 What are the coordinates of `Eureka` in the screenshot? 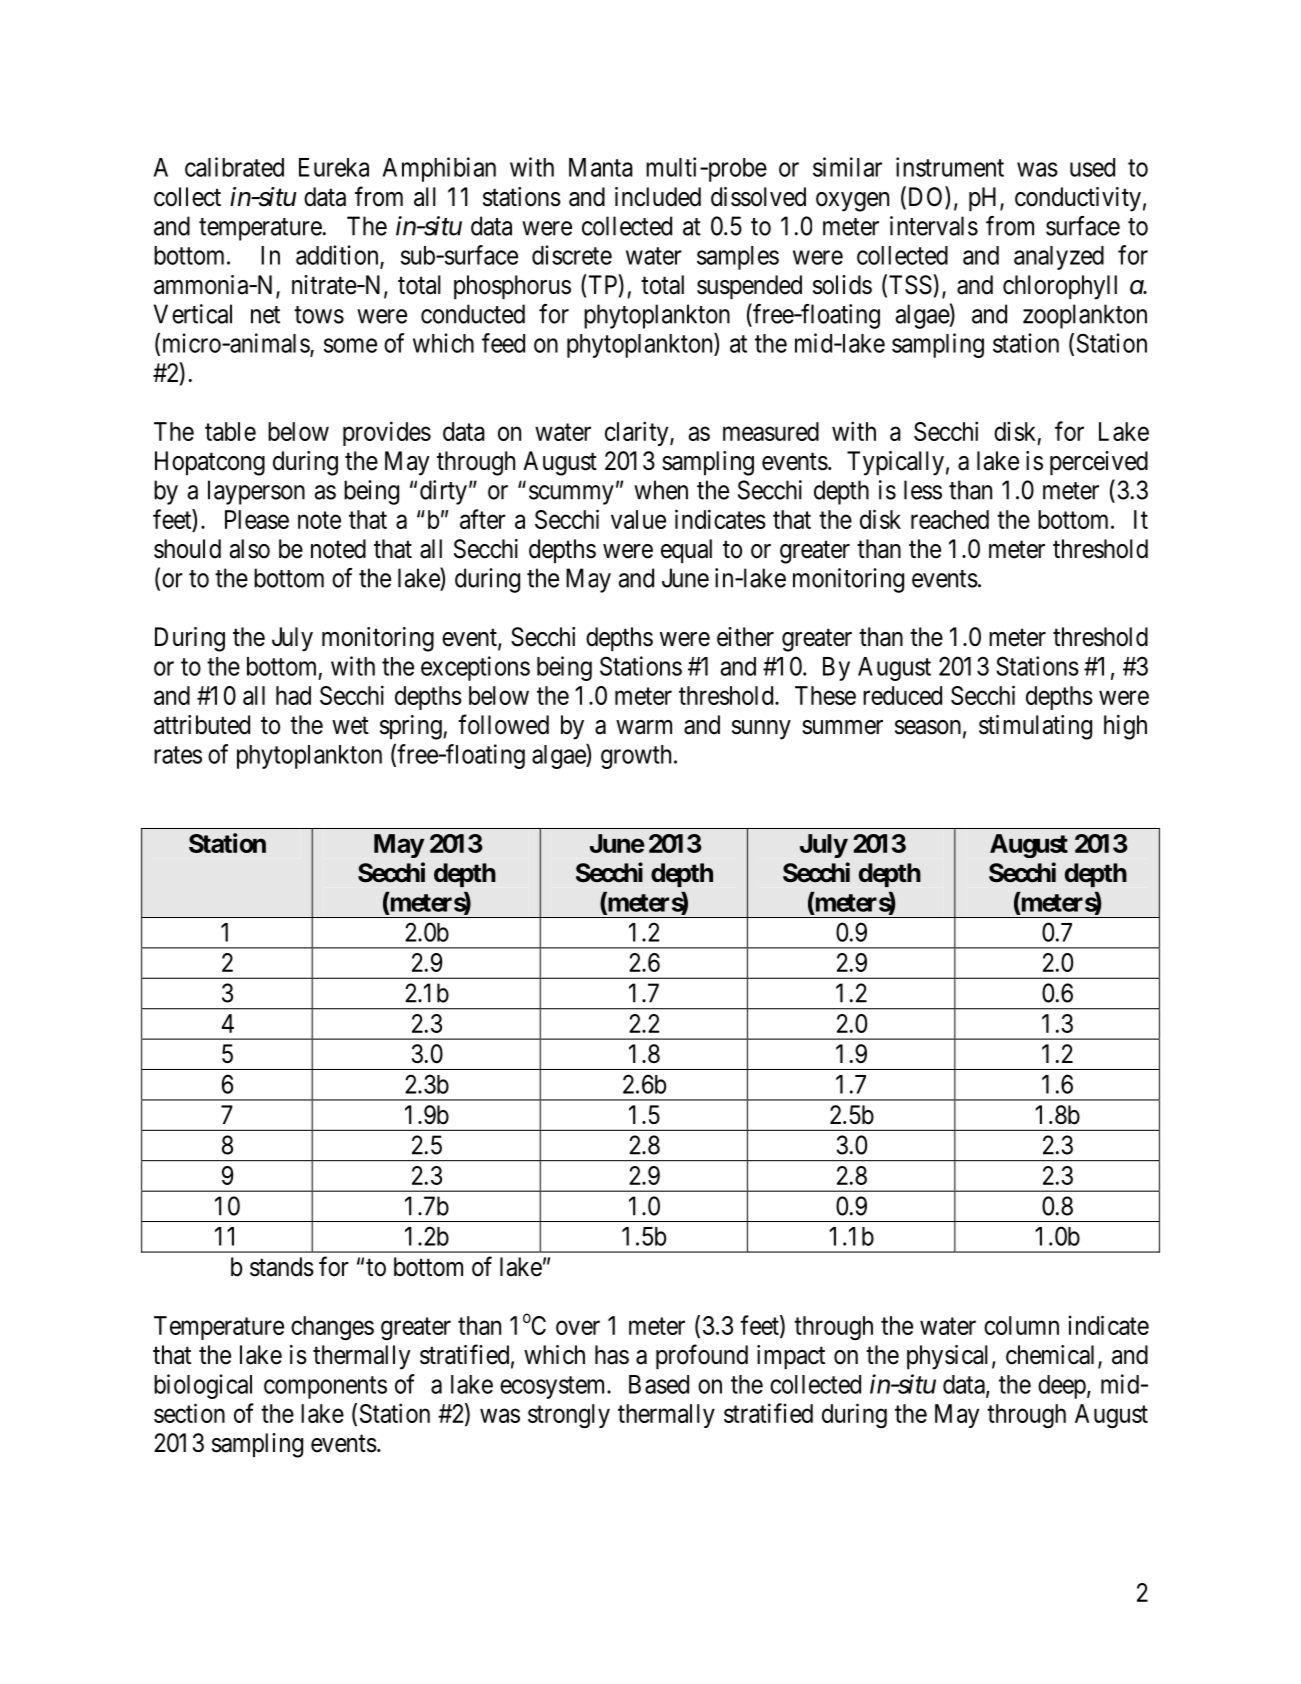 It's located at (334, 167).
